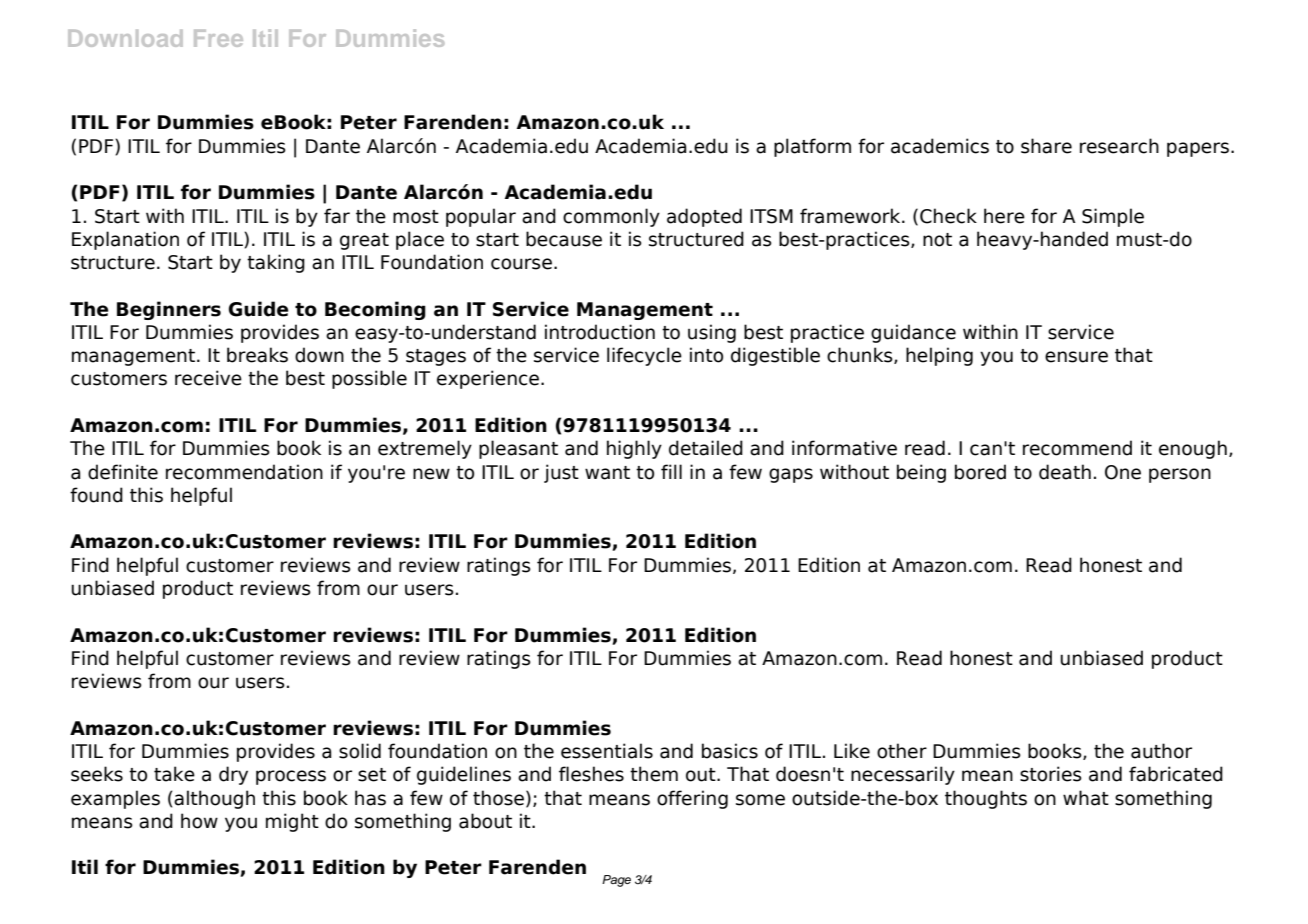 The image size is (1308, 924). I want to click on death, so click(1065, 472).
